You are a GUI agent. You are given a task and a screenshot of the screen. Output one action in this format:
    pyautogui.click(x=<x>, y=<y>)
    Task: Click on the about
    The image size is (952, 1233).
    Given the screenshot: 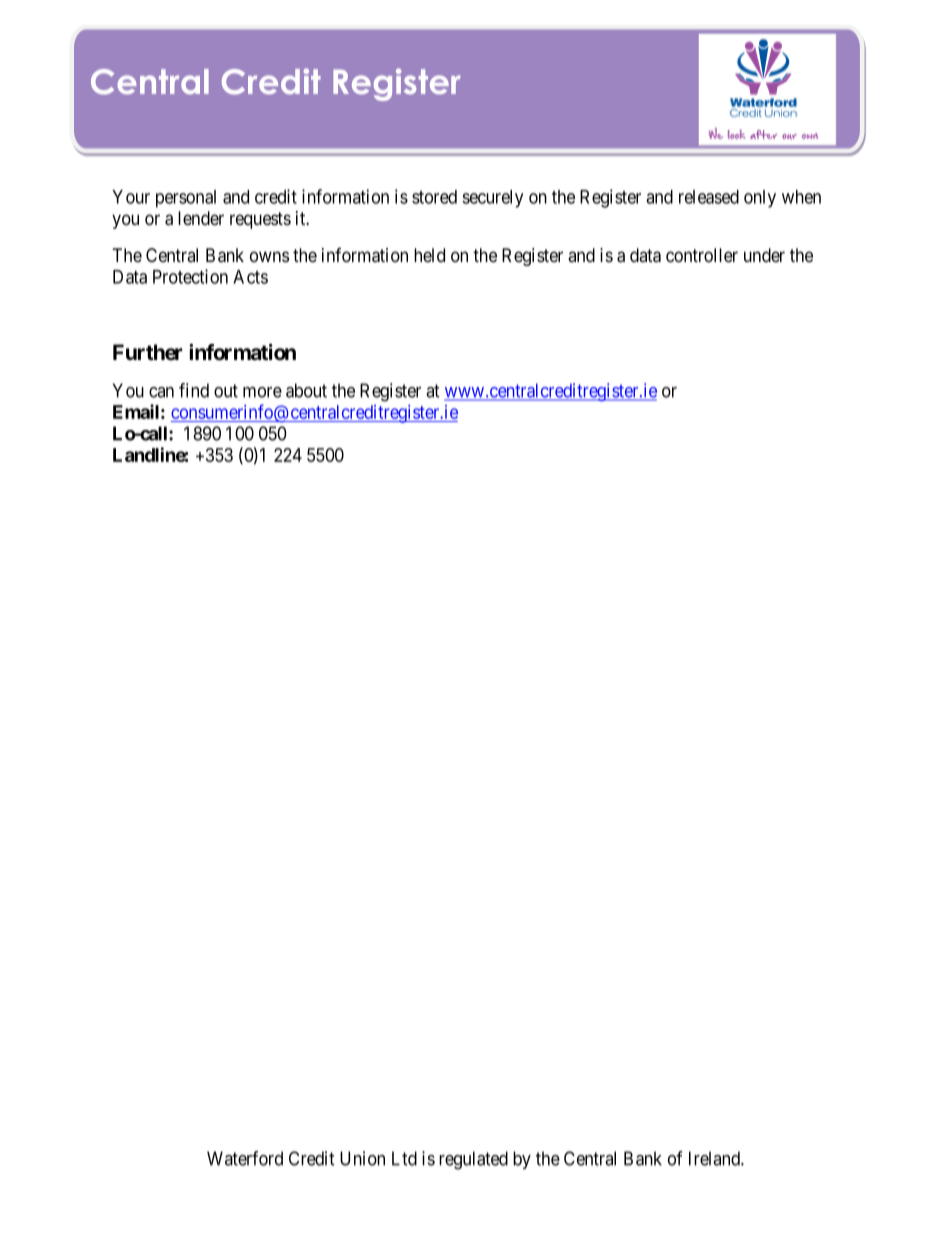 What is the action you would take?
    pyautogui.click(x=306, y=390)
